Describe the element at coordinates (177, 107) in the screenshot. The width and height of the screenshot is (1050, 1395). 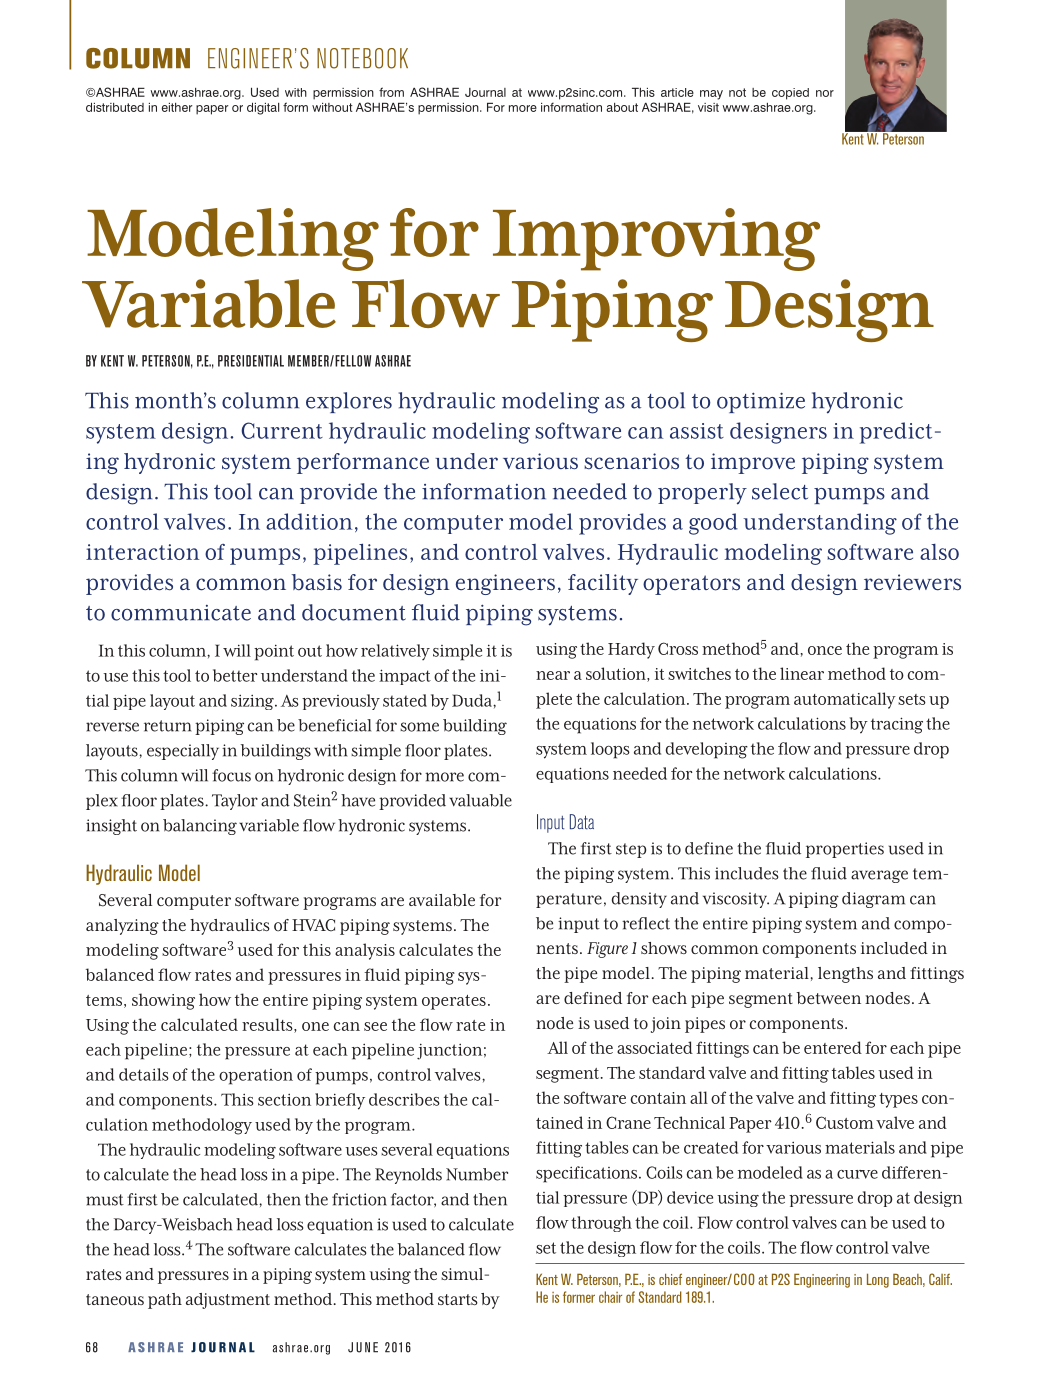
I see `either` at that location.
